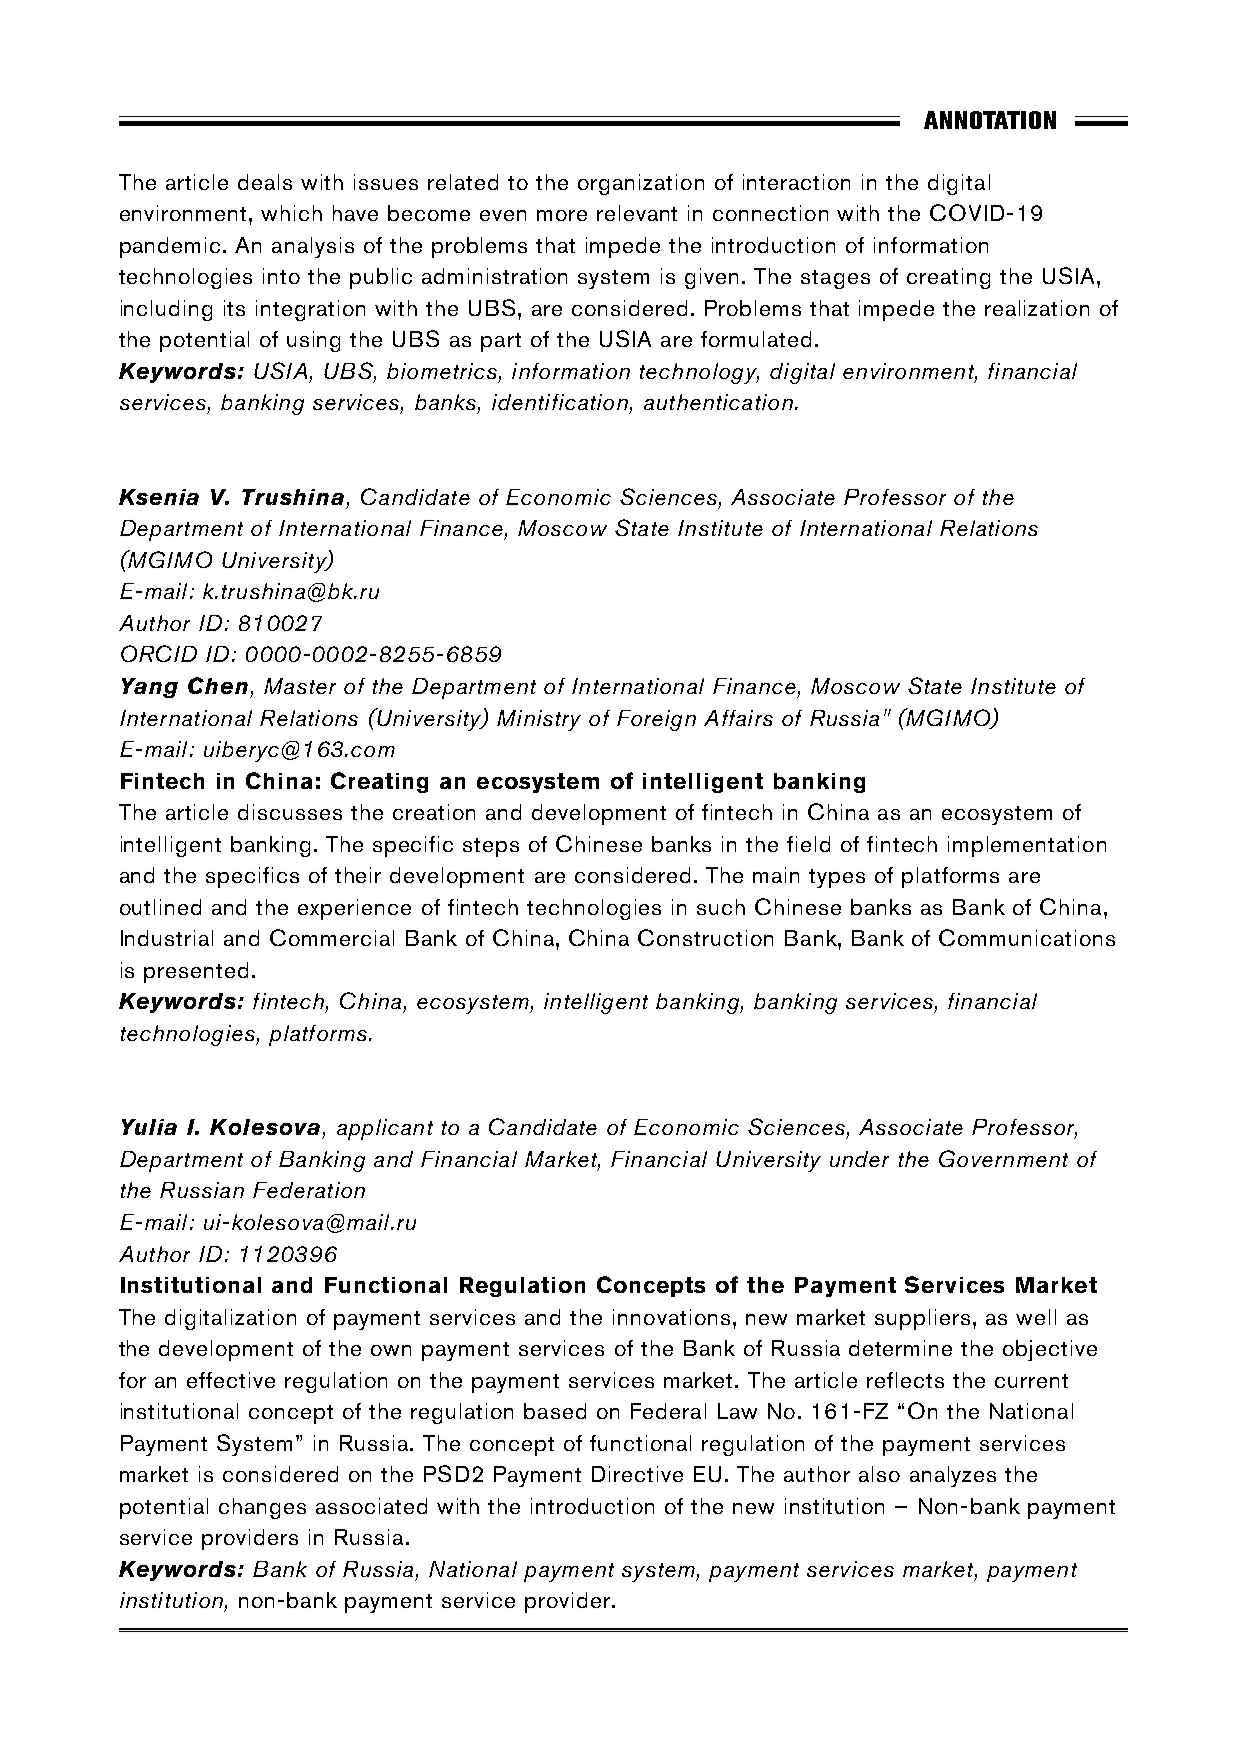 The height and width of the screenshot is (1764, 1247). What do you see at coordinates (738, 718) in the screenshot?
I see `Affairs` at bounding box center [738, 718].
